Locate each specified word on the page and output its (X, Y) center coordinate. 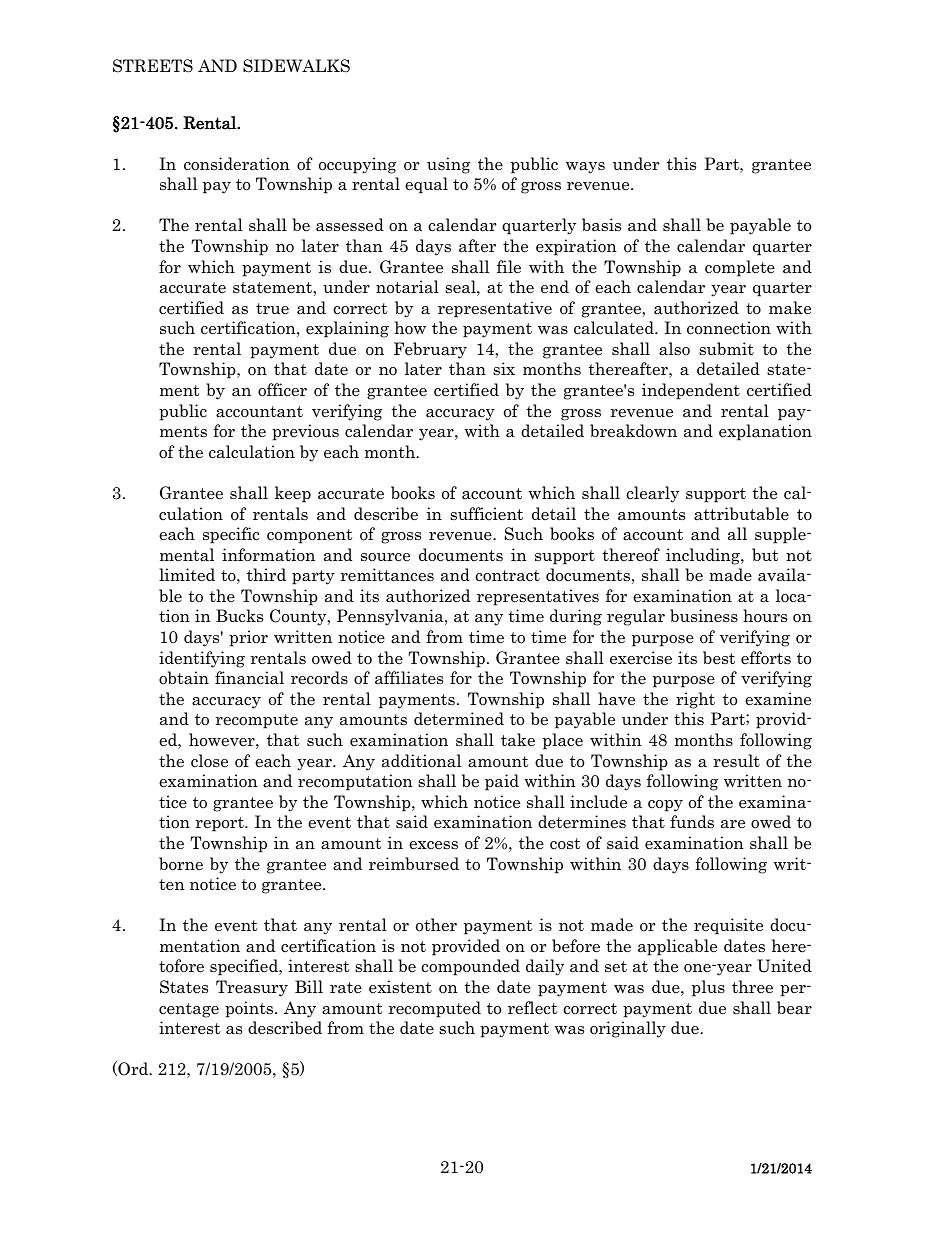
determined (459, 719)
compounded (470, 967)
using (449, 165)
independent (691, 391)
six (504, 368)
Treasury (252, 988)
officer (282, 390)
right (695, 700)
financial (249, 678)
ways (585, 168)
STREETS (153, 66)
